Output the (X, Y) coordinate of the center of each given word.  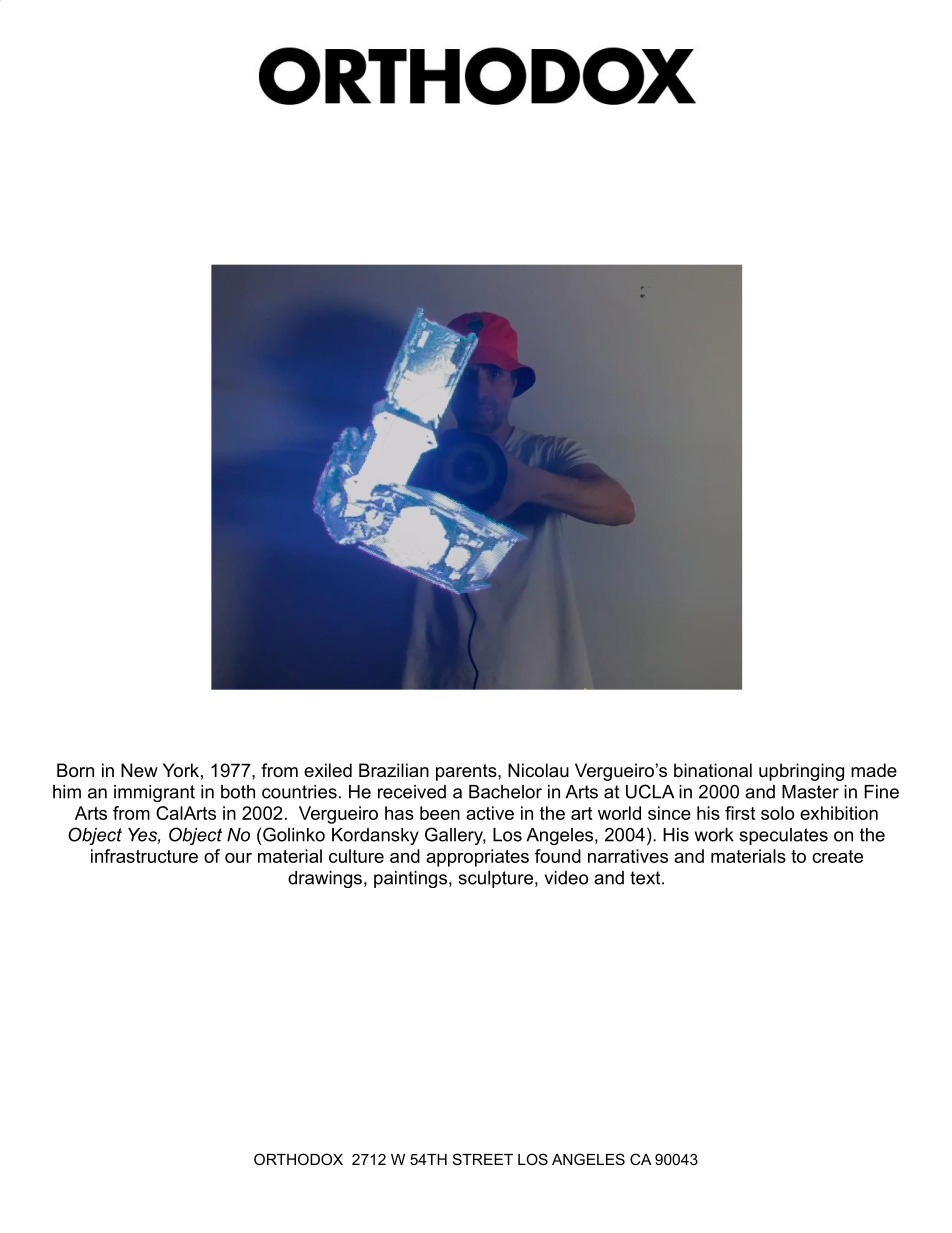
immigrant (154, 793)
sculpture (495, 879)
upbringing (801, 772)
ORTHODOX (298, 1159)
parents (467, 772)
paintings (410, 879)
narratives (628, 856)
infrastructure (144, 856)
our (238, 858)
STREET (483, 1159)
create (837, 856)
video (566, 878)
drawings (325, 879)
